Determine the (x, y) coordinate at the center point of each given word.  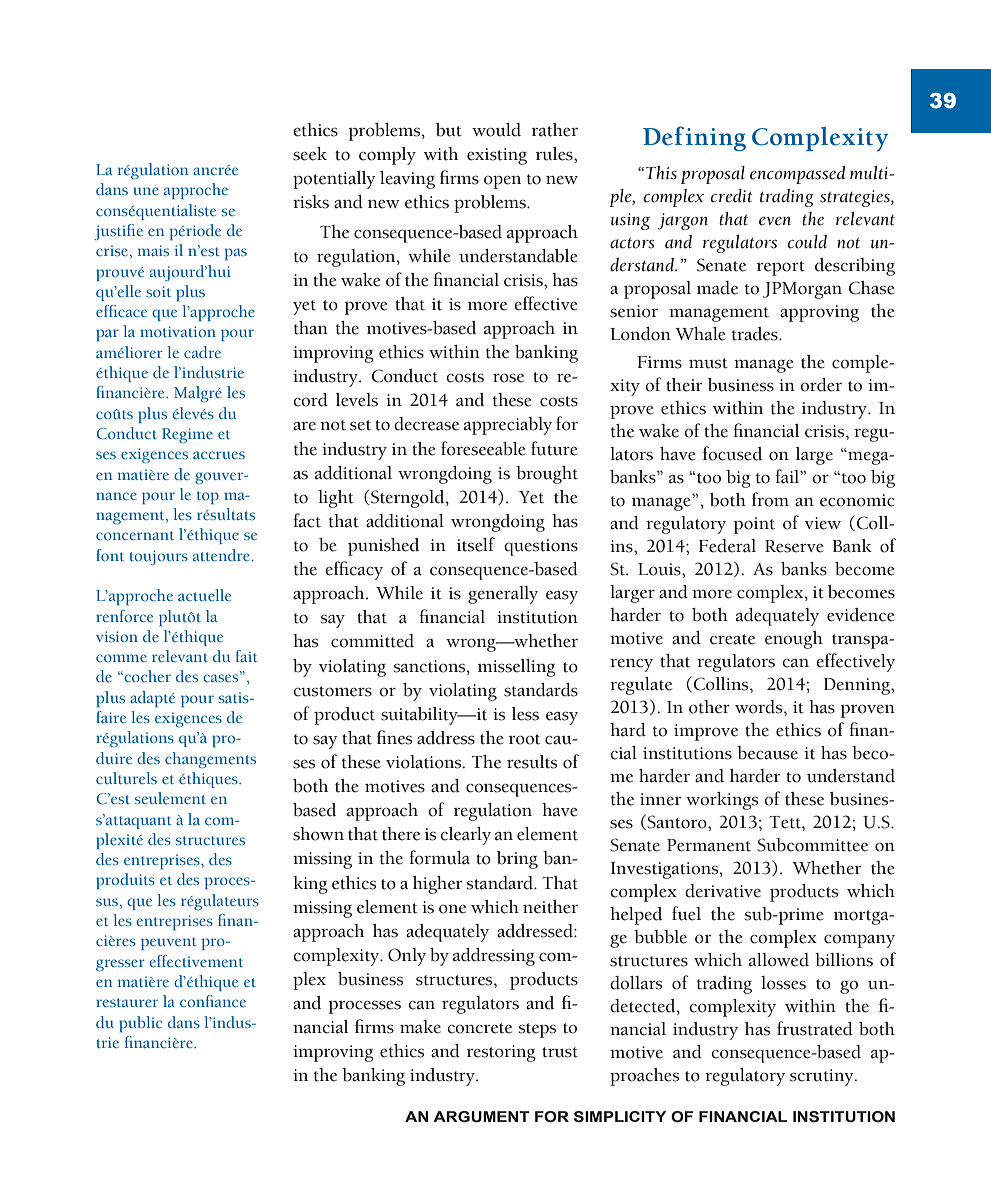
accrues (219, 455)
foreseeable (483, 448)
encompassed (797, 175)
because (767, 753)
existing (497, 156)
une (146, 191)
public (140, 1024)
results (532, 762)
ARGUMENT (481, 1117)
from (770, 499)
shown (318, 834)
